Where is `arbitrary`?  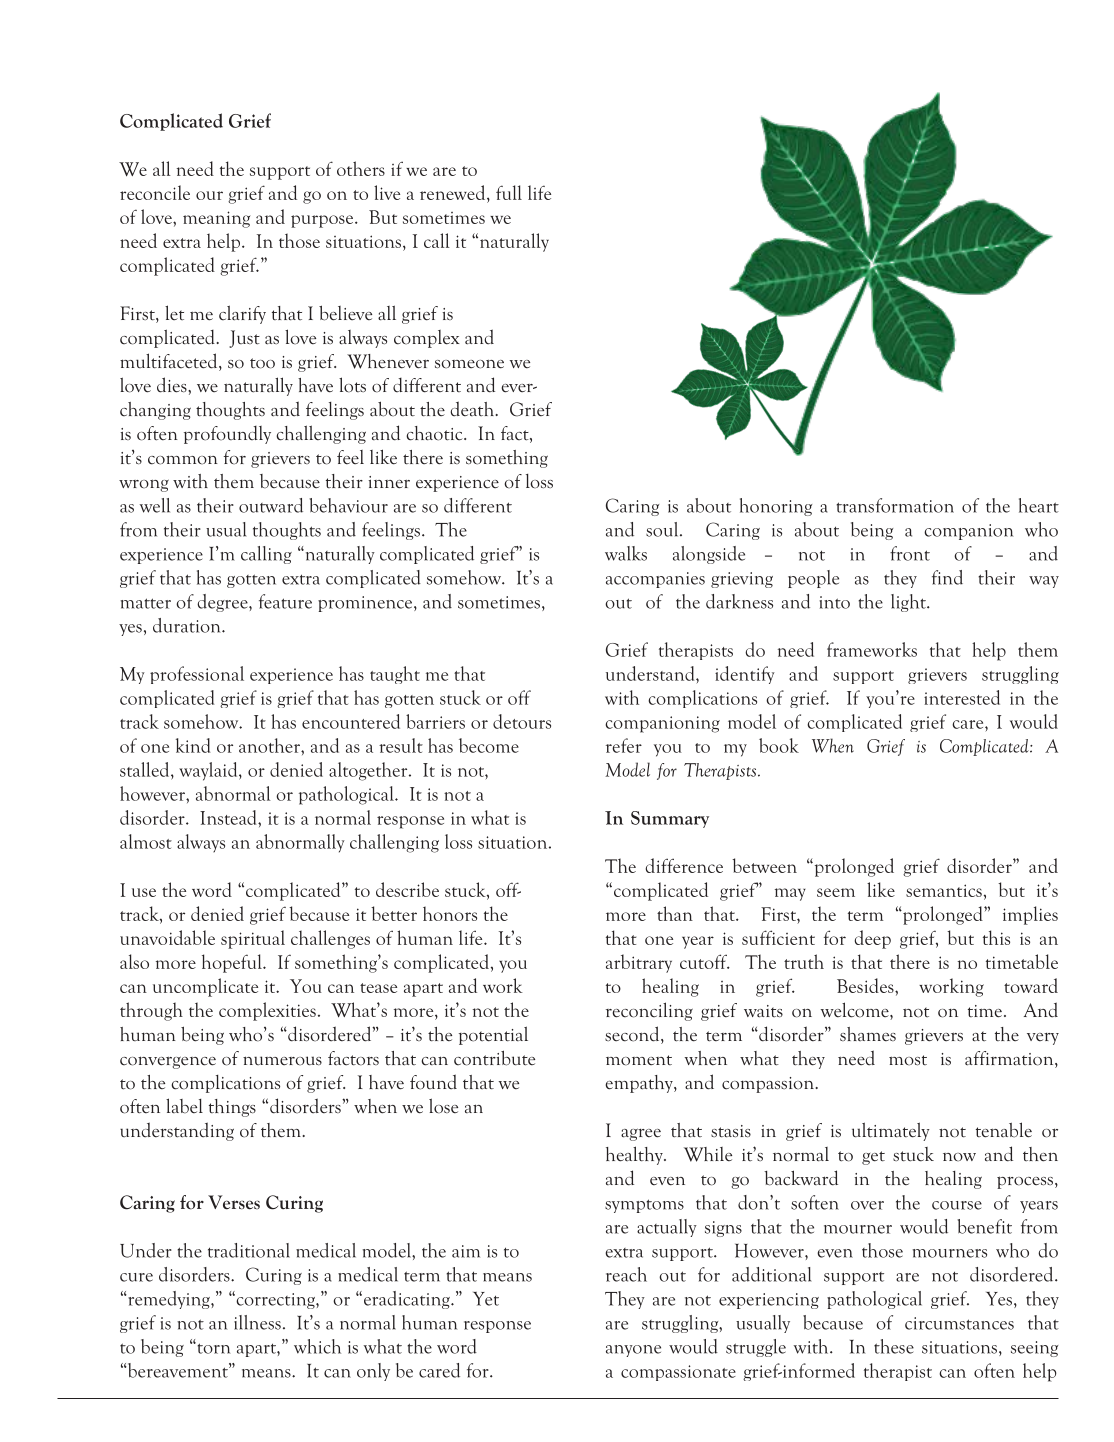 arbitrary is located at coordinates (639, 963).
